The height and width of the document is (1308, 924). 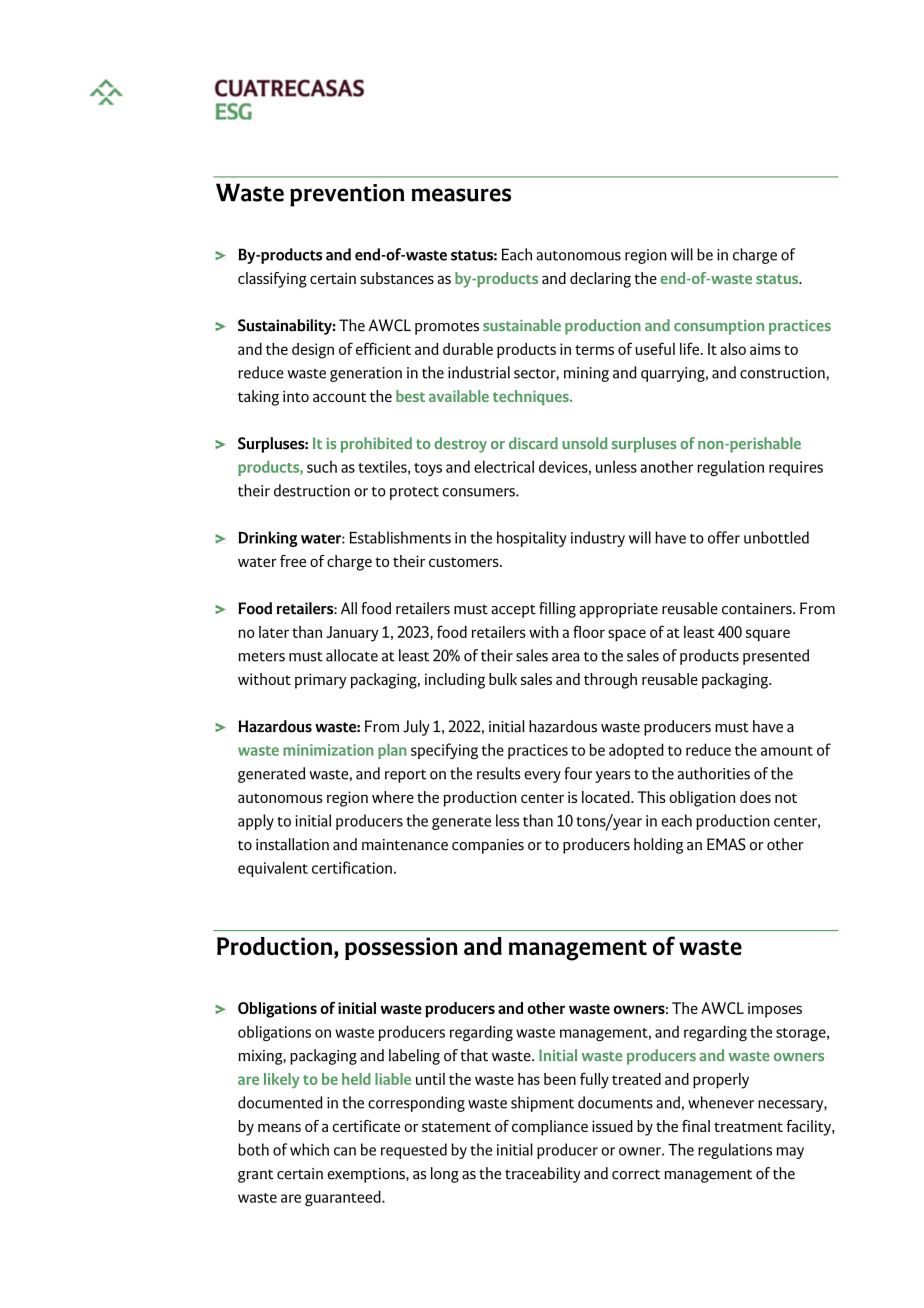 I want to click on which, so click(x=309, y=1149).
